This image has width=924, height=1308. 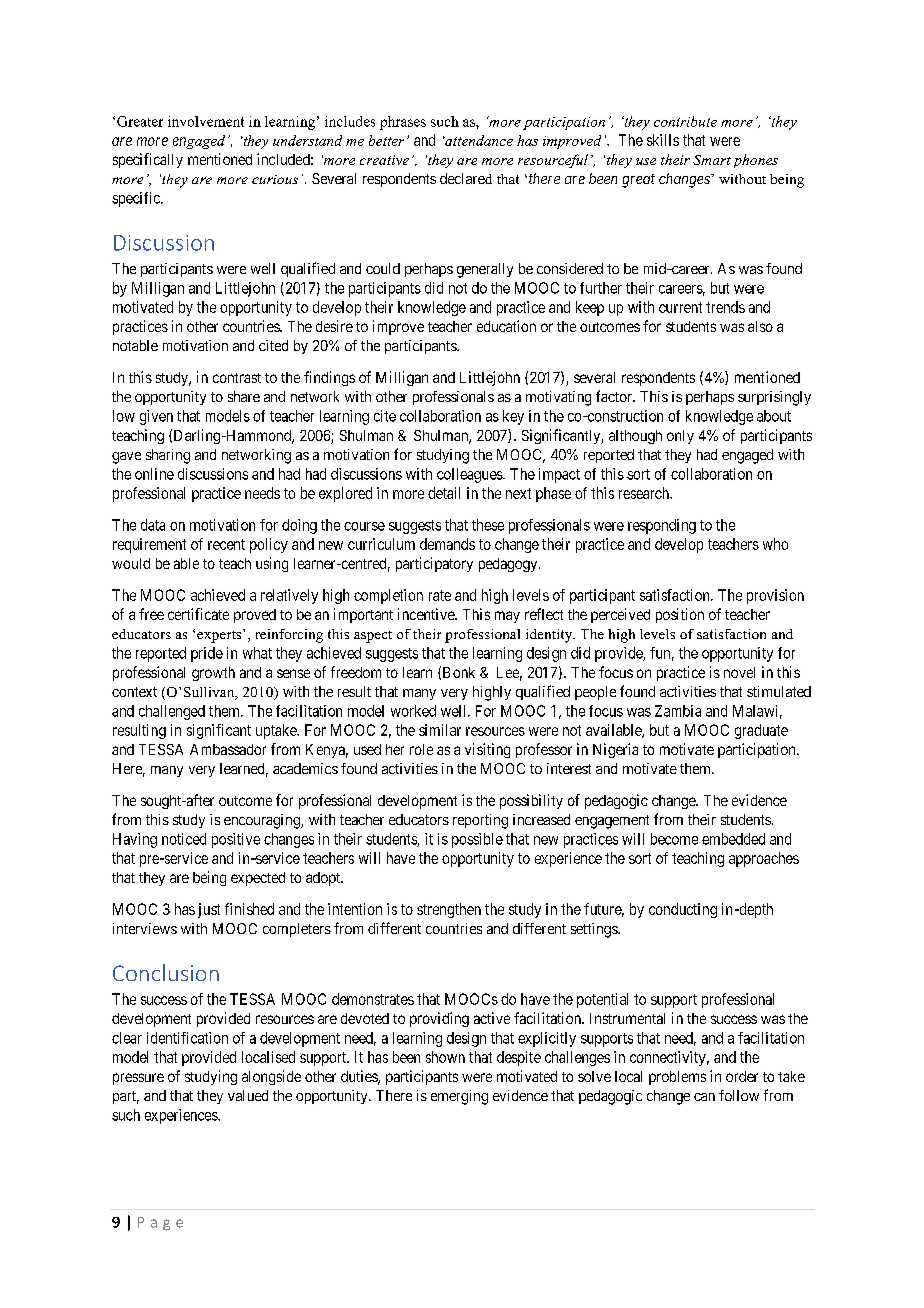 I want to click on shown, so click(x=445, y=1057).
